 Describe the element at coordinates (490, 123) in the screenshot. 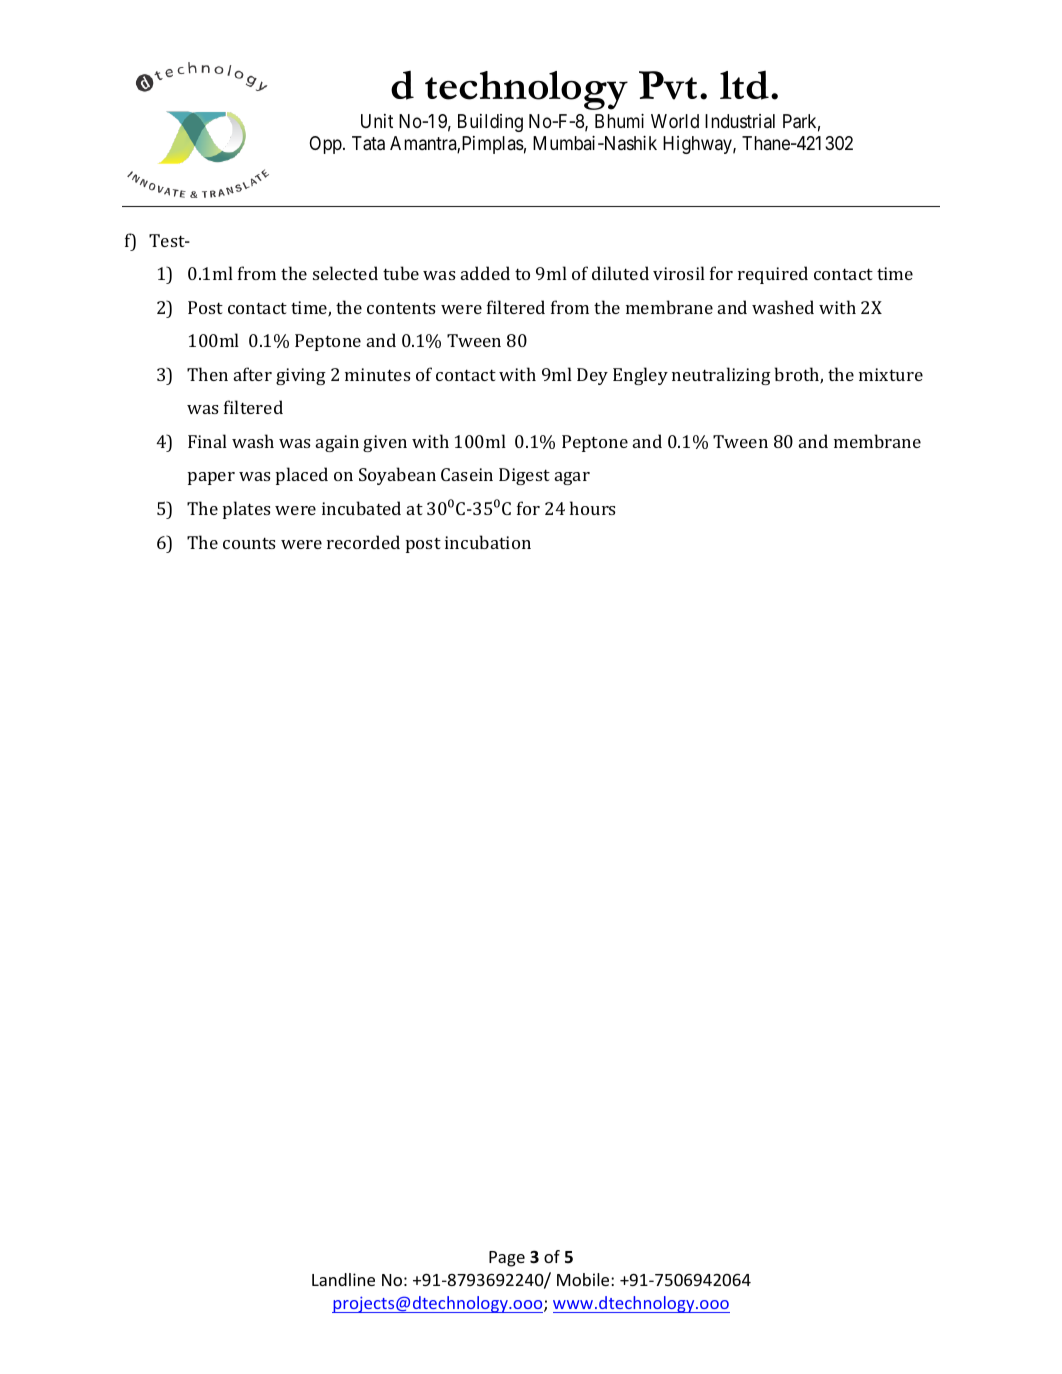

I see `Building` at that location.
